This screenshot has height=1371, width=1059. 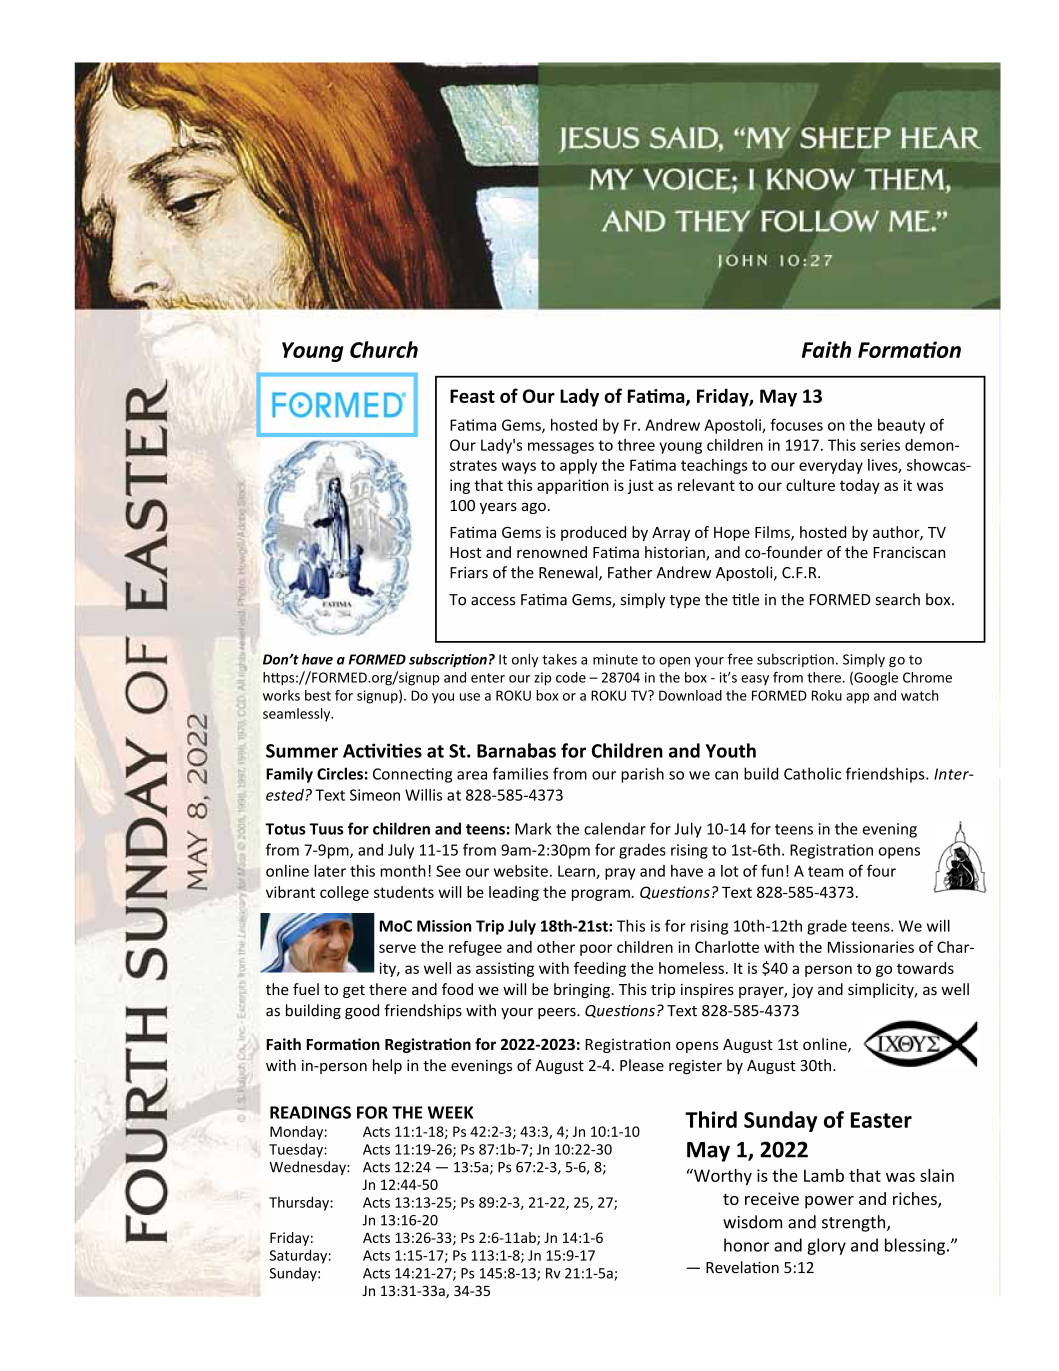 I want to click on beauty, so click(x=901, y=426).
